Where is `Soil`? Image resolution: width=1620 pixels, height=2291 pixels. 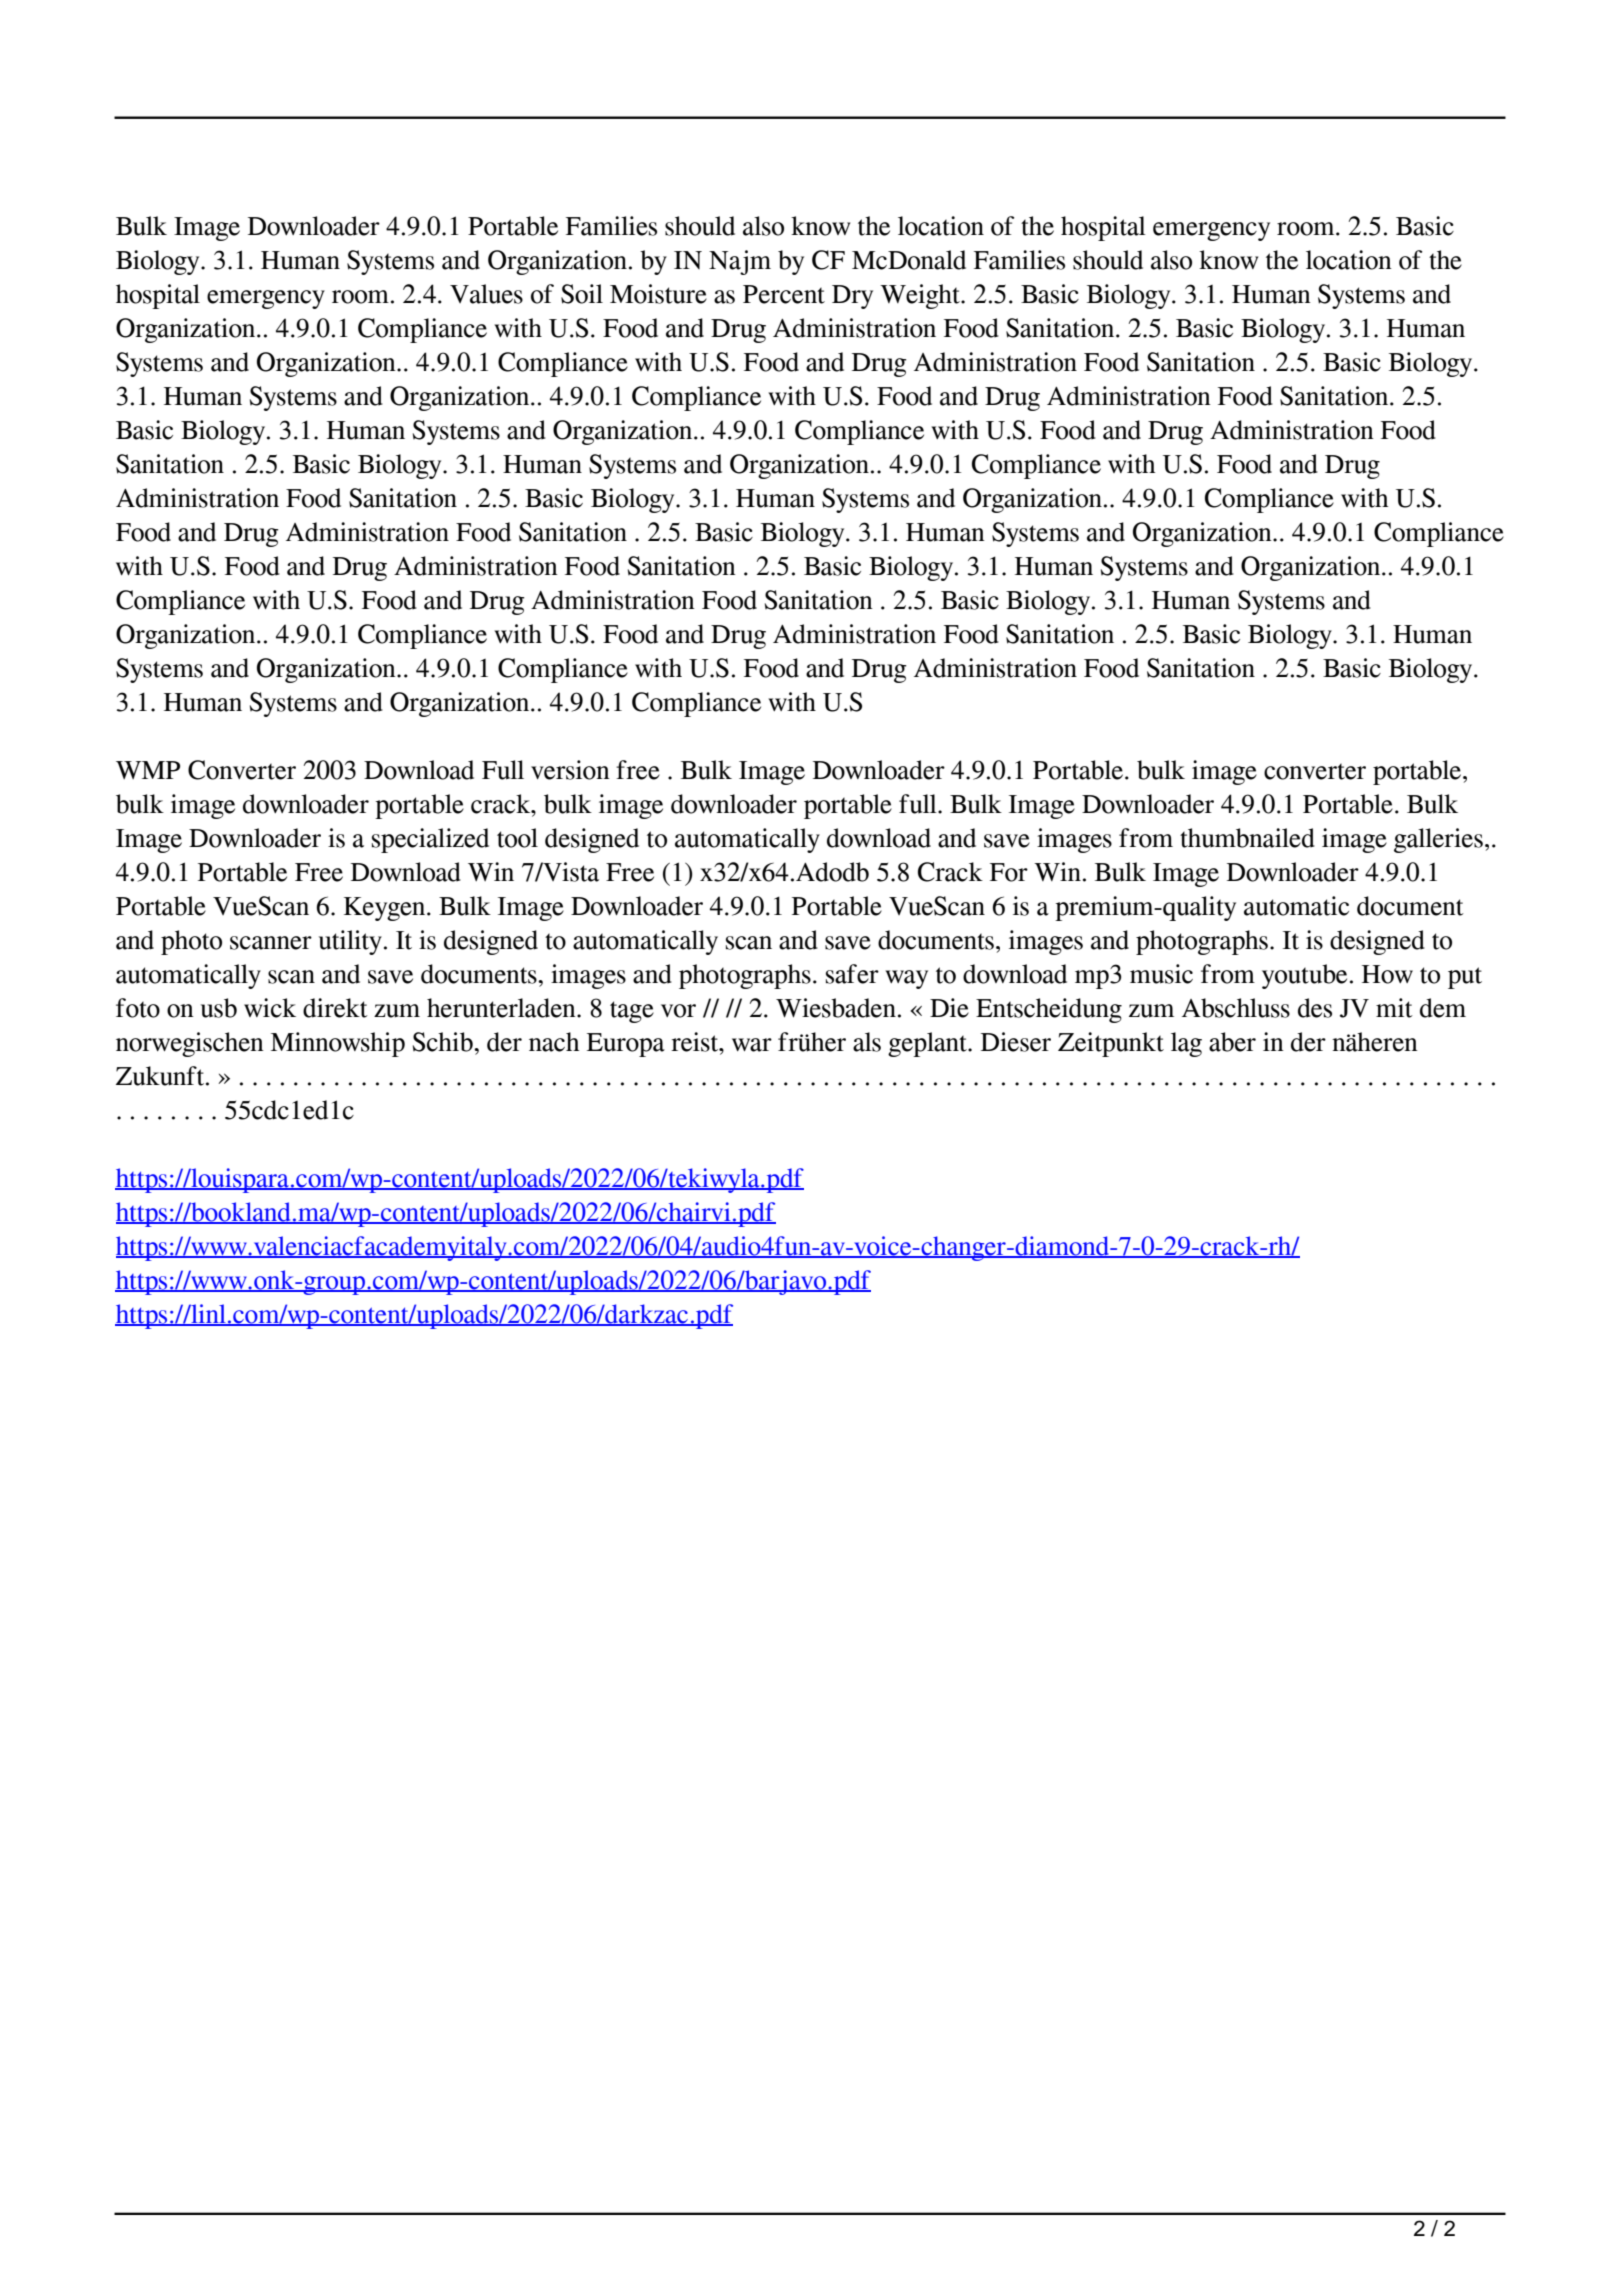
Soil is located at coordinates (582, 294).
